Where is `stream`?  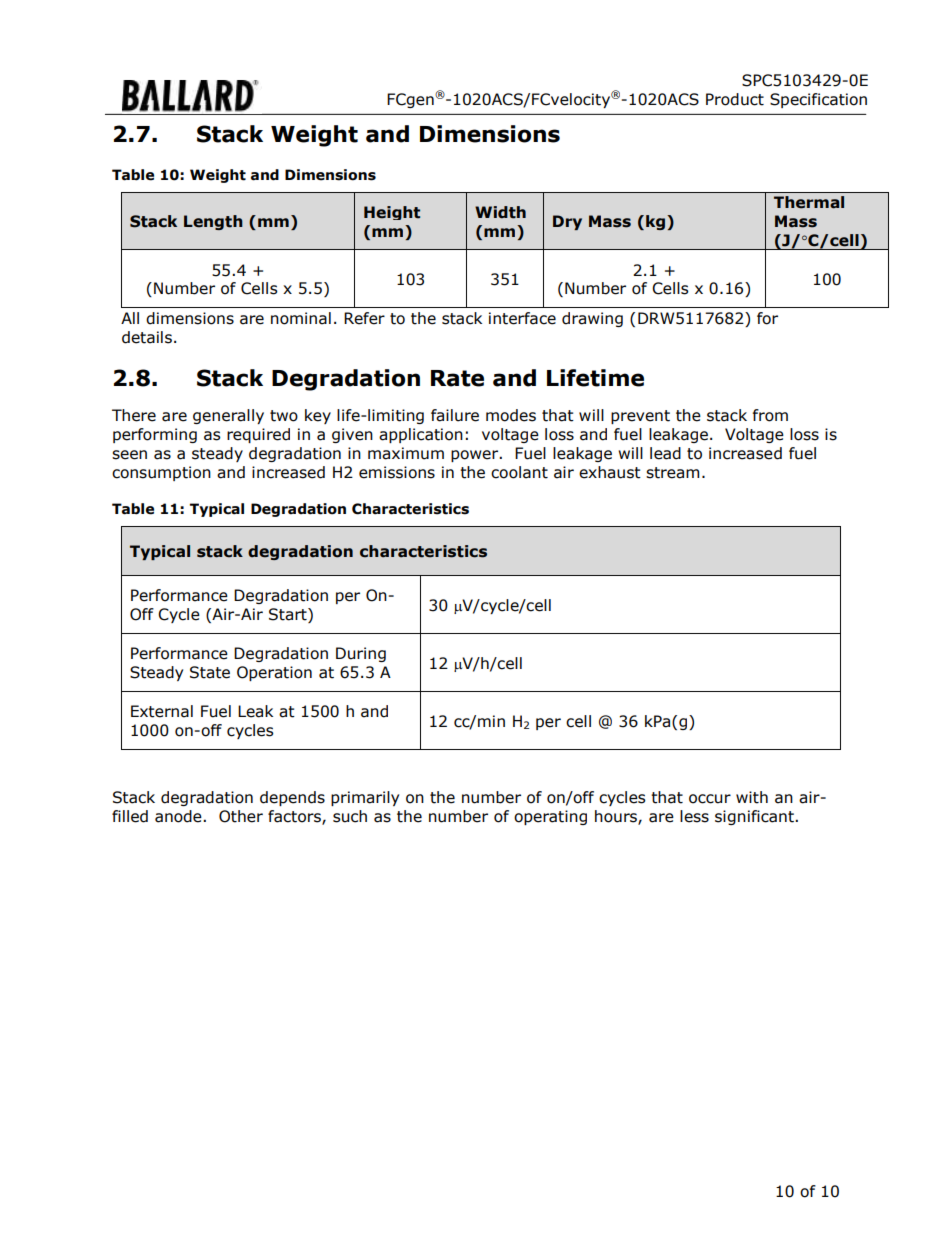
stream is located at coordinates (672, 473).
